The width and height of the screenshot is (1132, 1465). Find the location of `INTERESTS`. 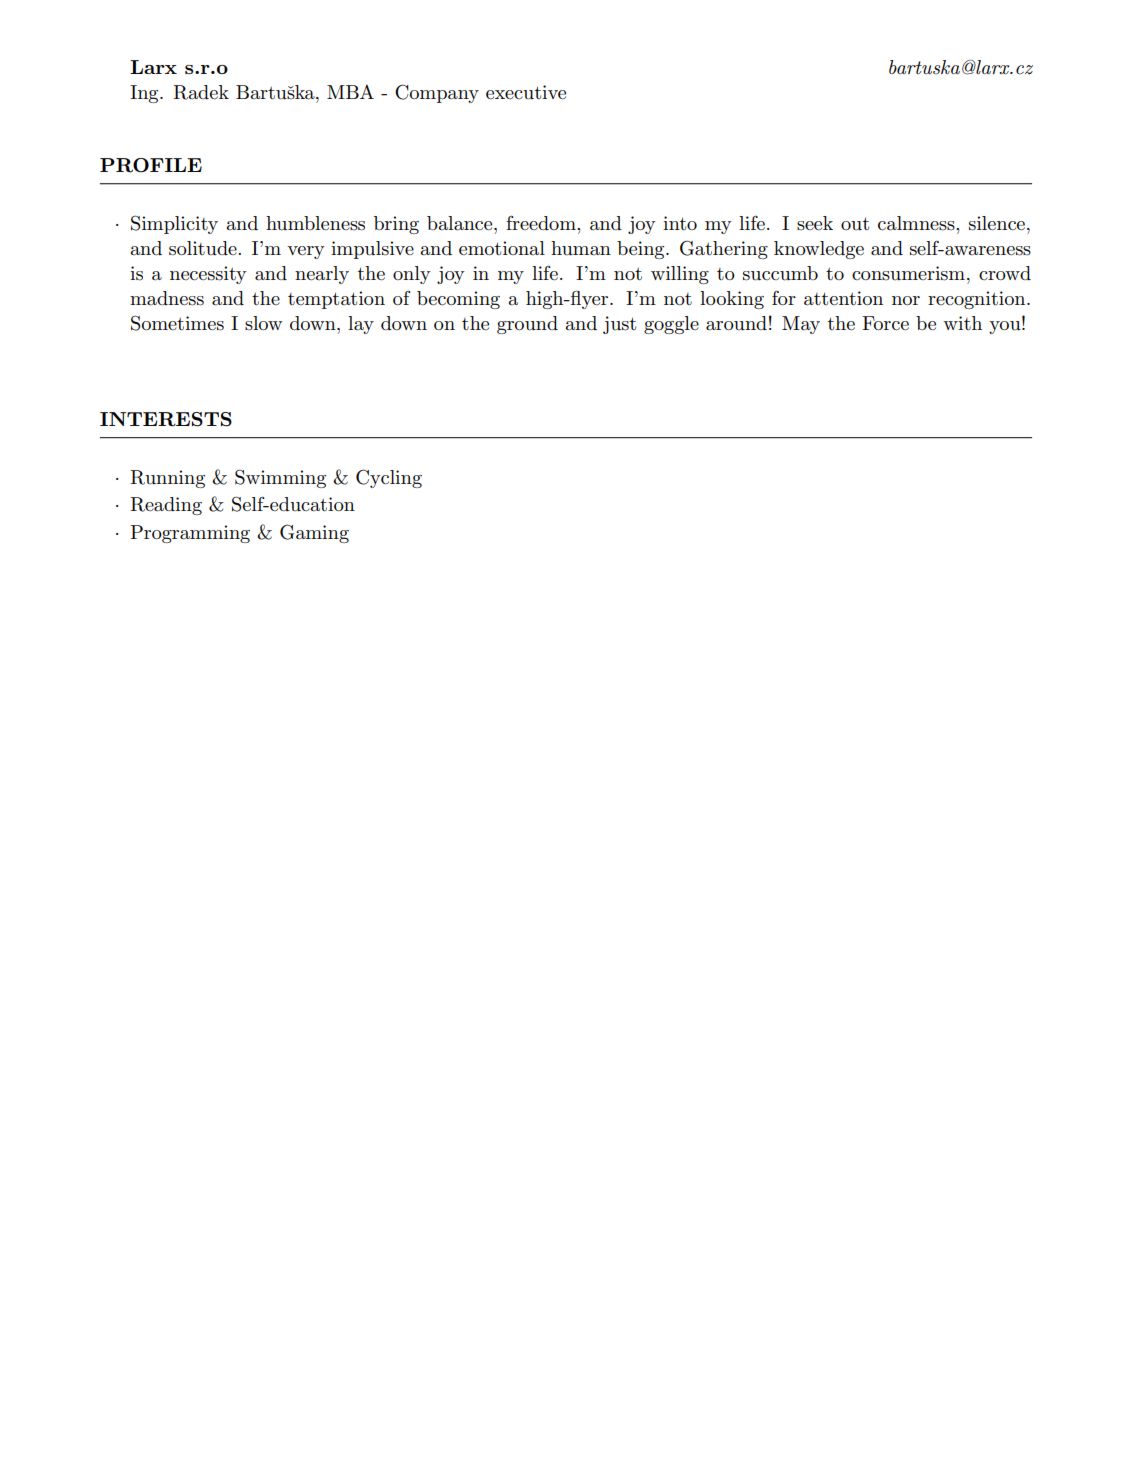

INTERESTS is located at coordinates (166, 419).
